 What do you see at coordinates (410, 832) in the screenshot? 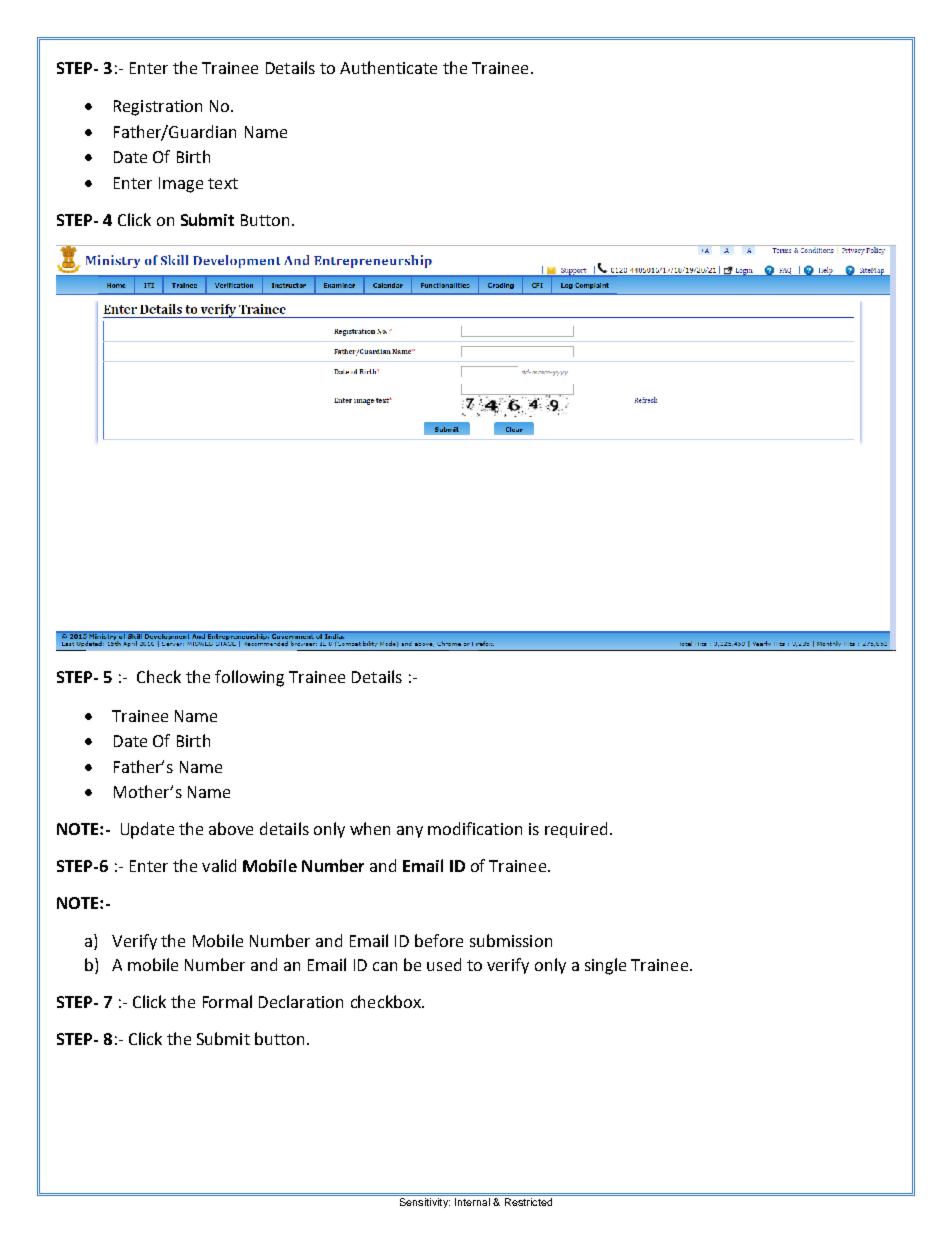
I see `any` at bounding box center [410, 832].
